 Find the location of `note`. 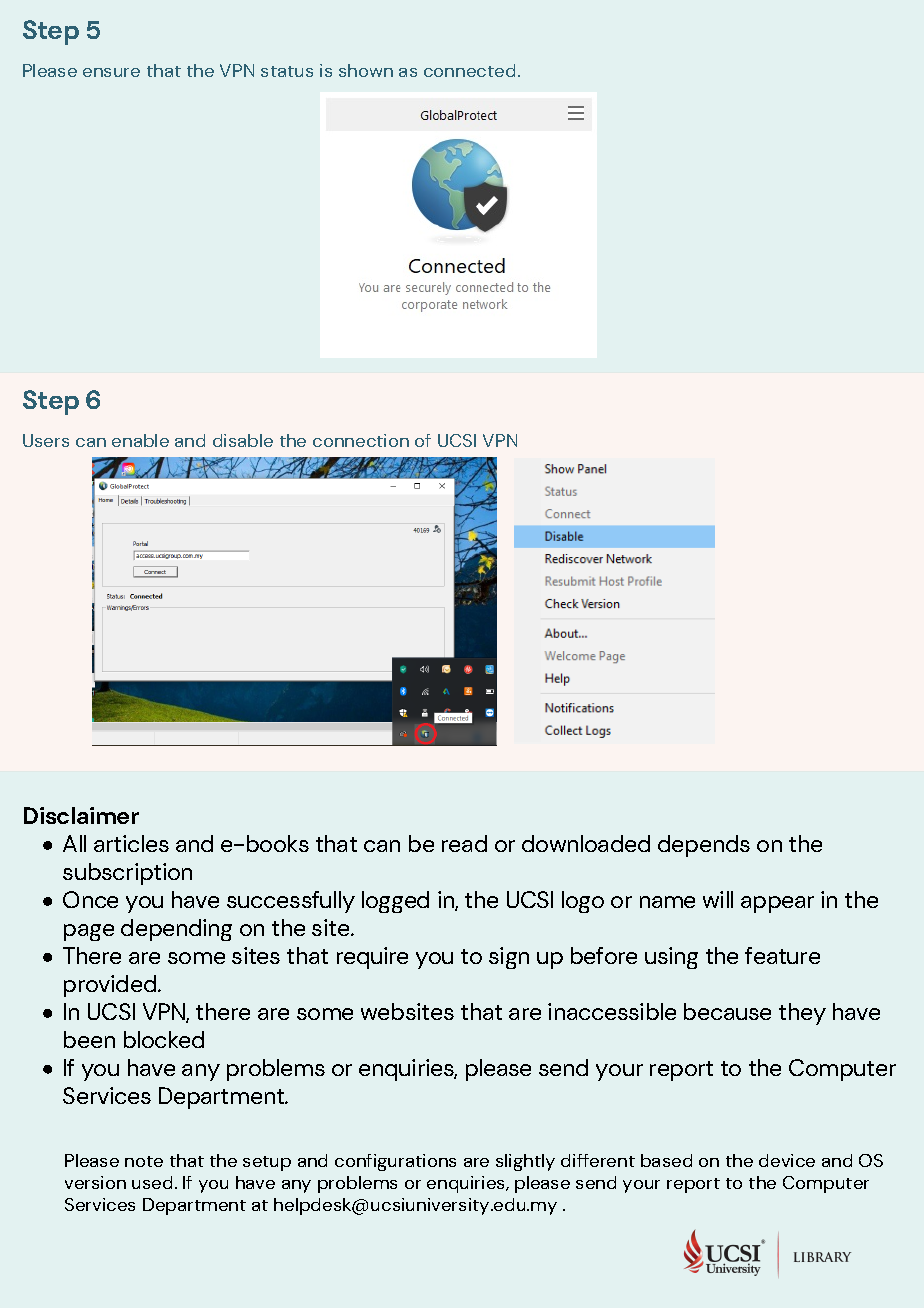

note is located at coordinates (144, 1161).
